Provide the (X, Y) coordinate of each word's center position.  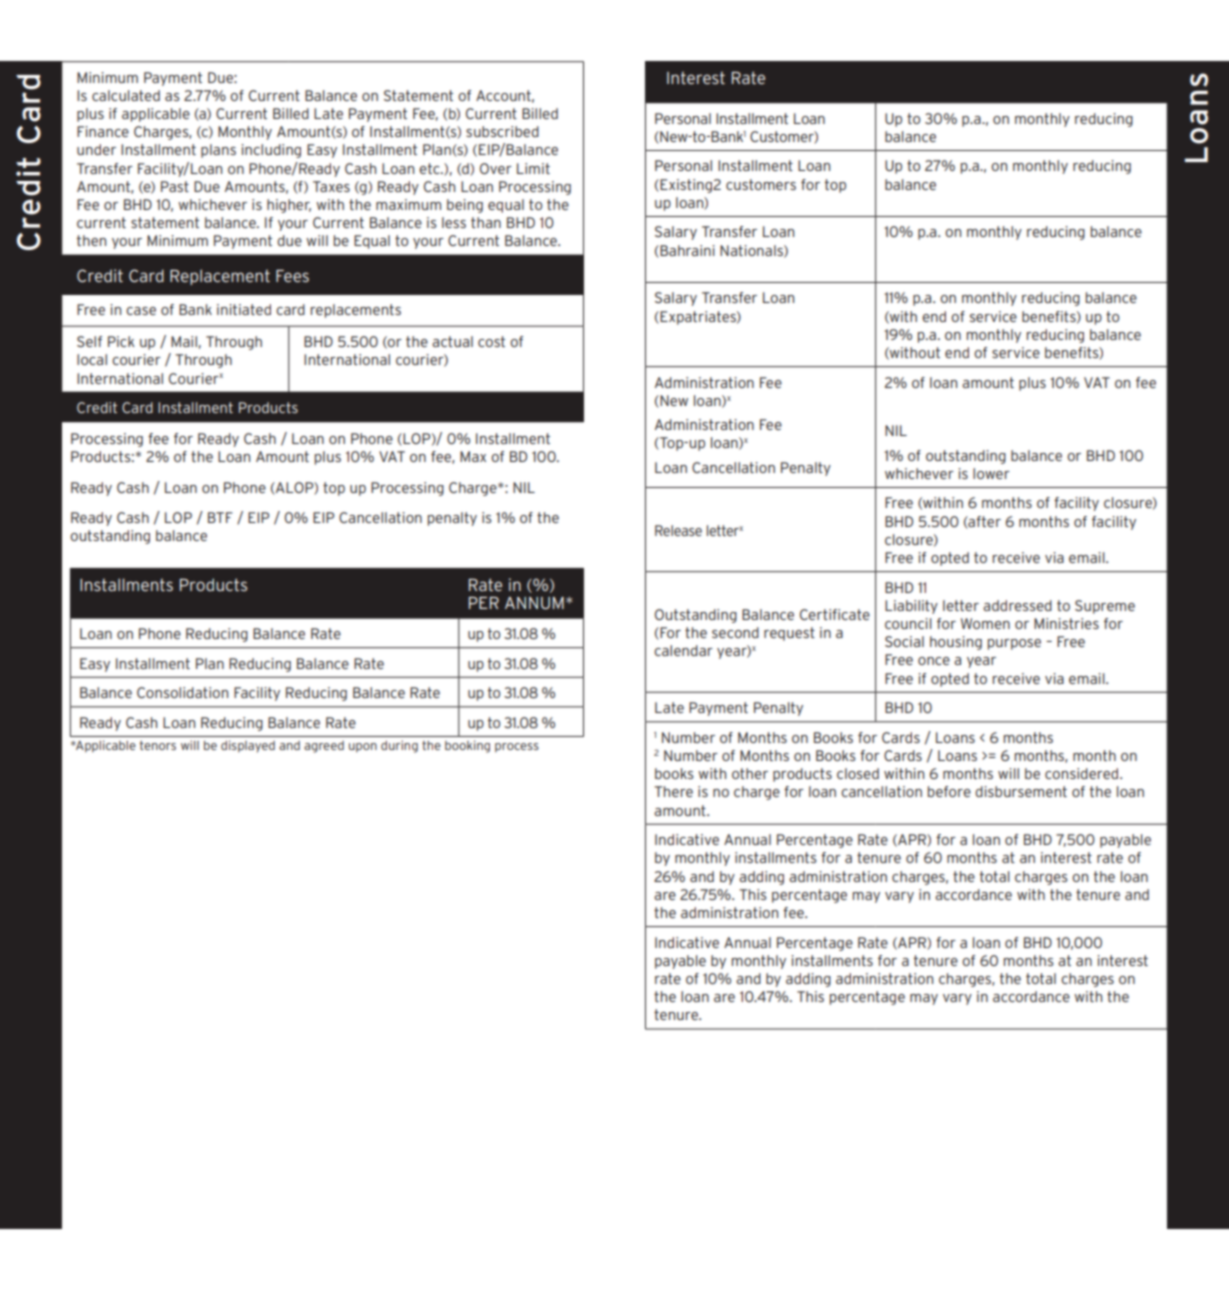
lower (991, 473)
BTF (220, 517)
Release (678, 530)
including (271, 151)
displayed (248, 746)
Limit (533, 168)
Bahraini (686, 251)
